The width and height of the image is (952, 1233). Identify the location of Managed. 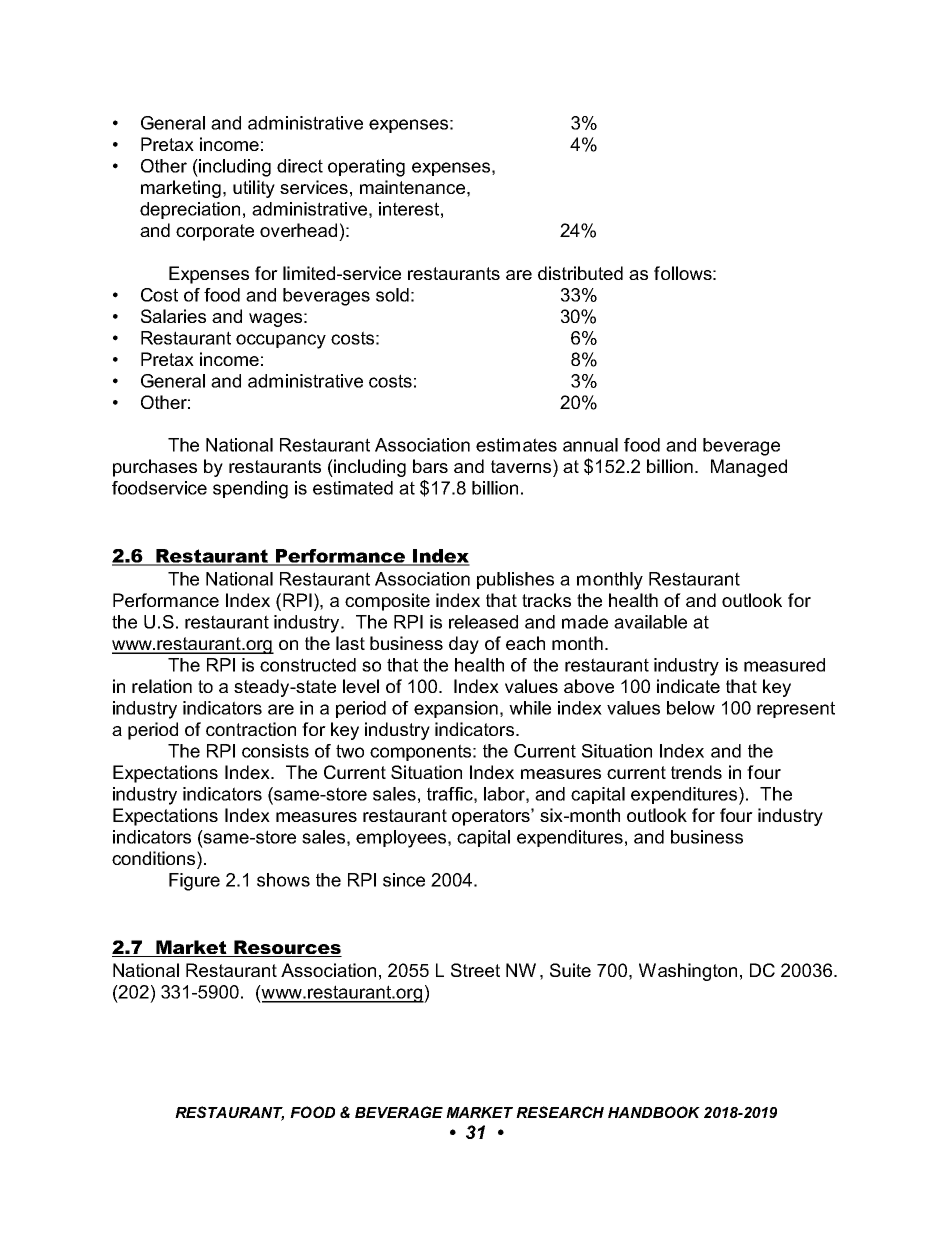
(749, 468).
